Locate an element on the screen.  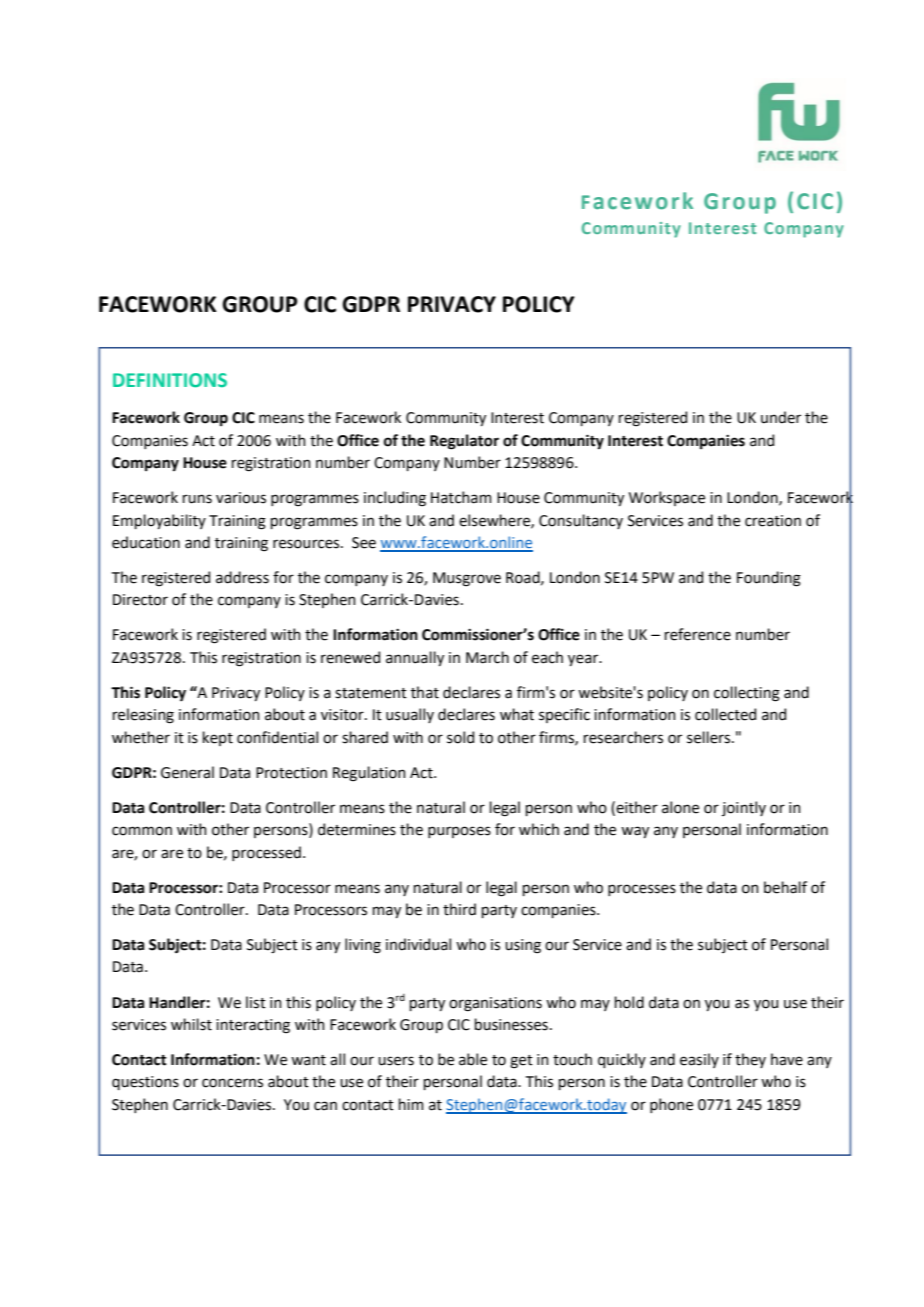
kept is located at coordinates (218, 738).
